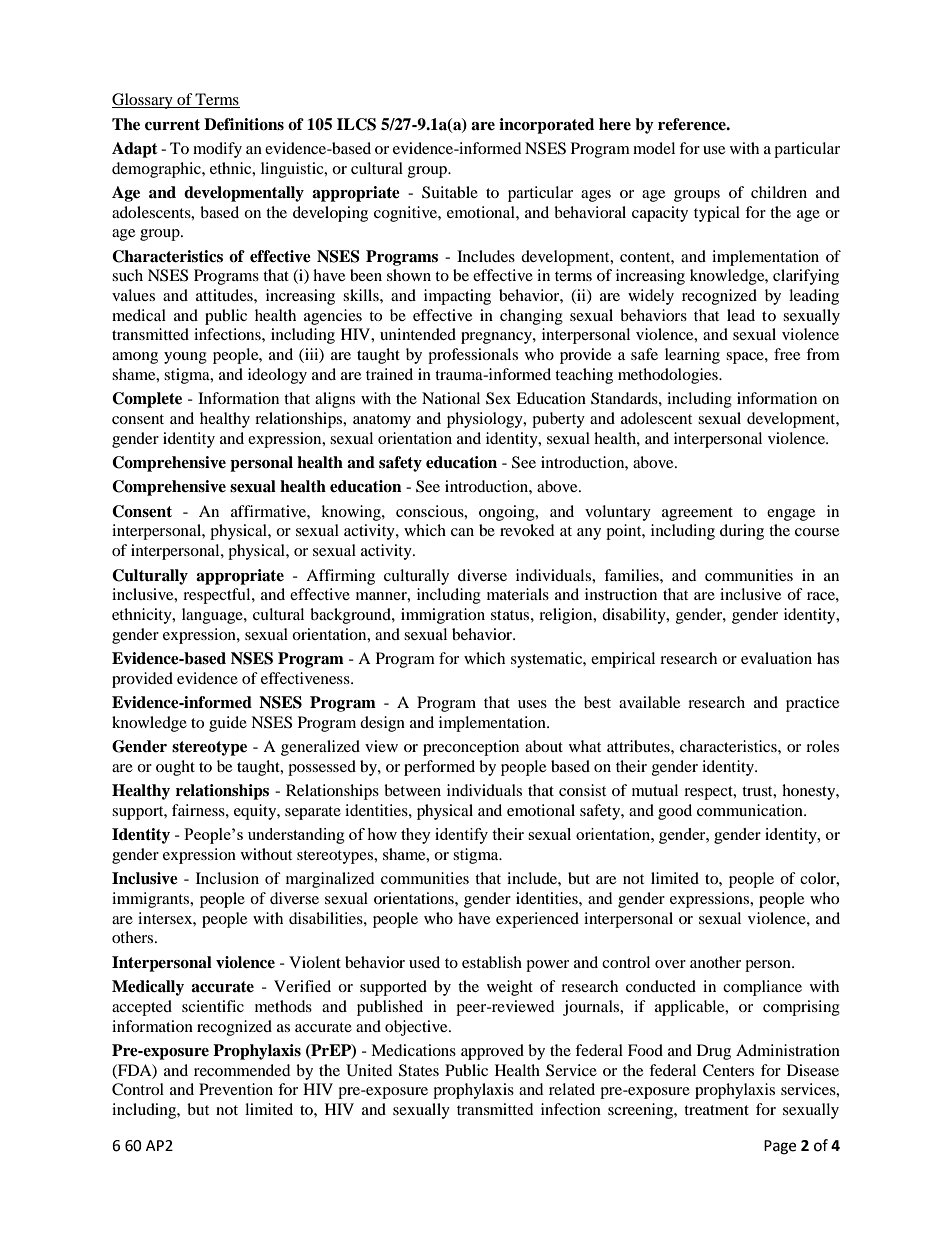 The image size is (952, 1233). I want to click on physiology, so click(486, 420).
